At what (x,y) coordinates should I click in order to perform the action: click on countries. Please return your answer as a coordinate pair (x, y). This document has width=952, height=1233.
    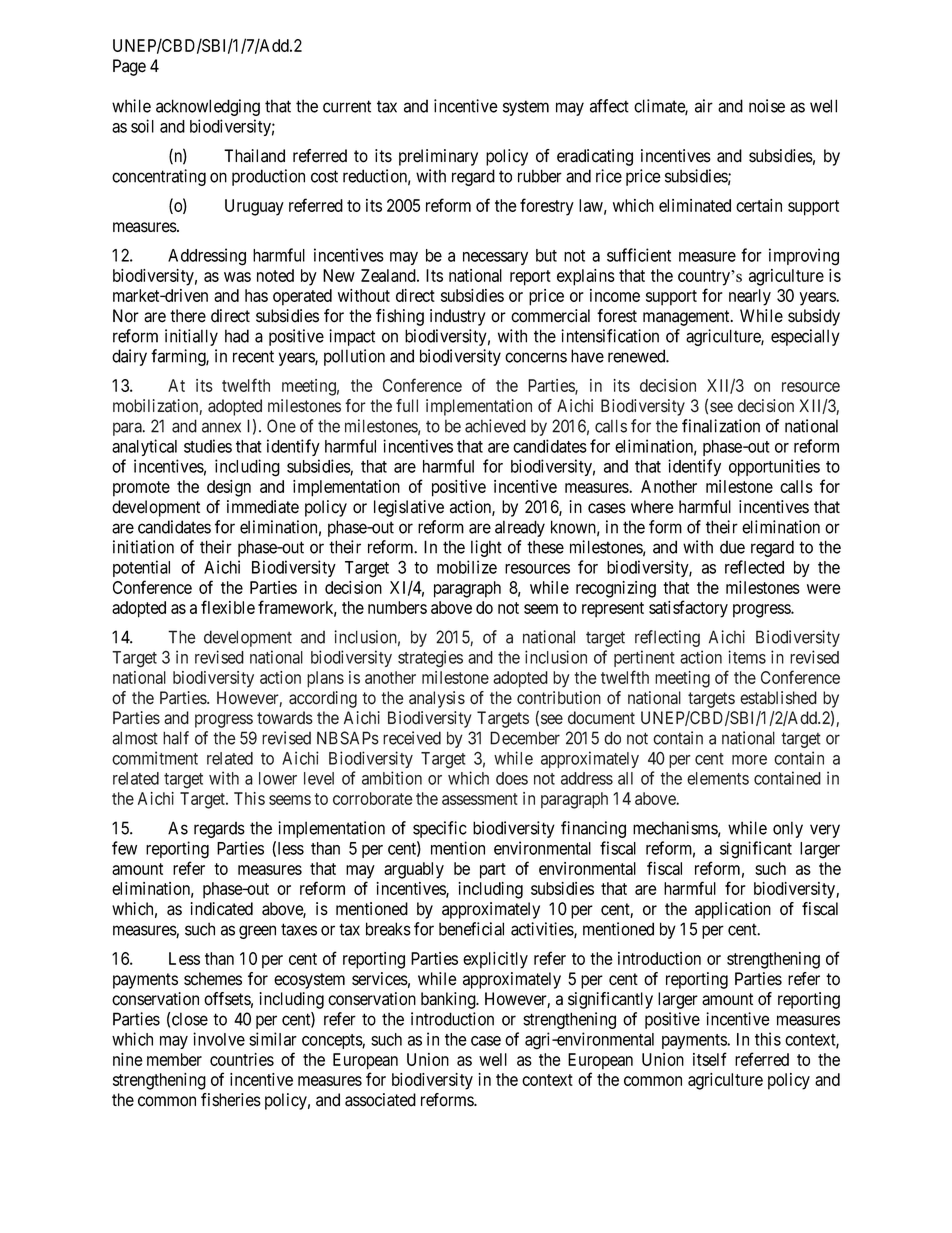
    Looking at the image, I should click on (242, 1059).
